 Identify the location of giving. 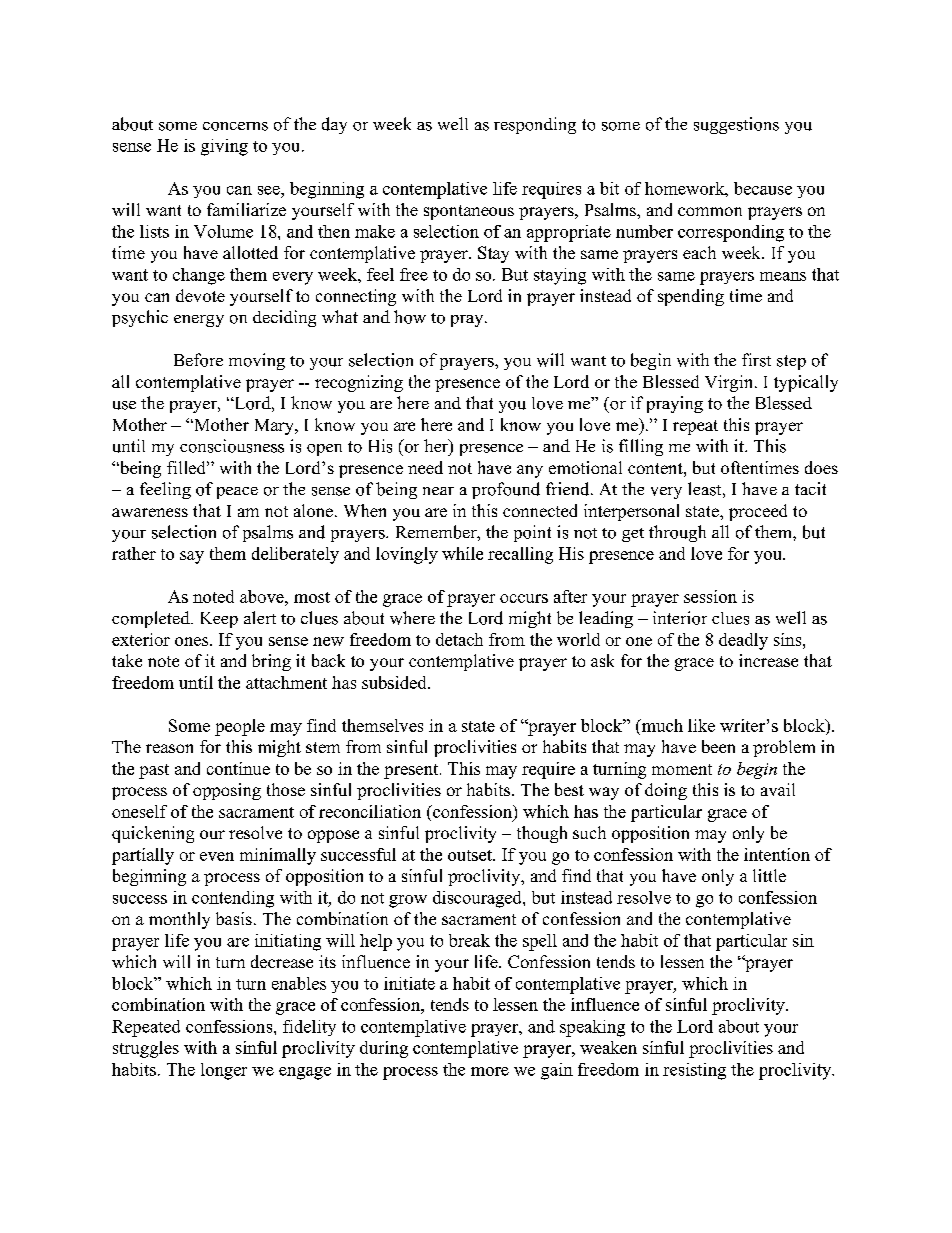
(224, 147).
